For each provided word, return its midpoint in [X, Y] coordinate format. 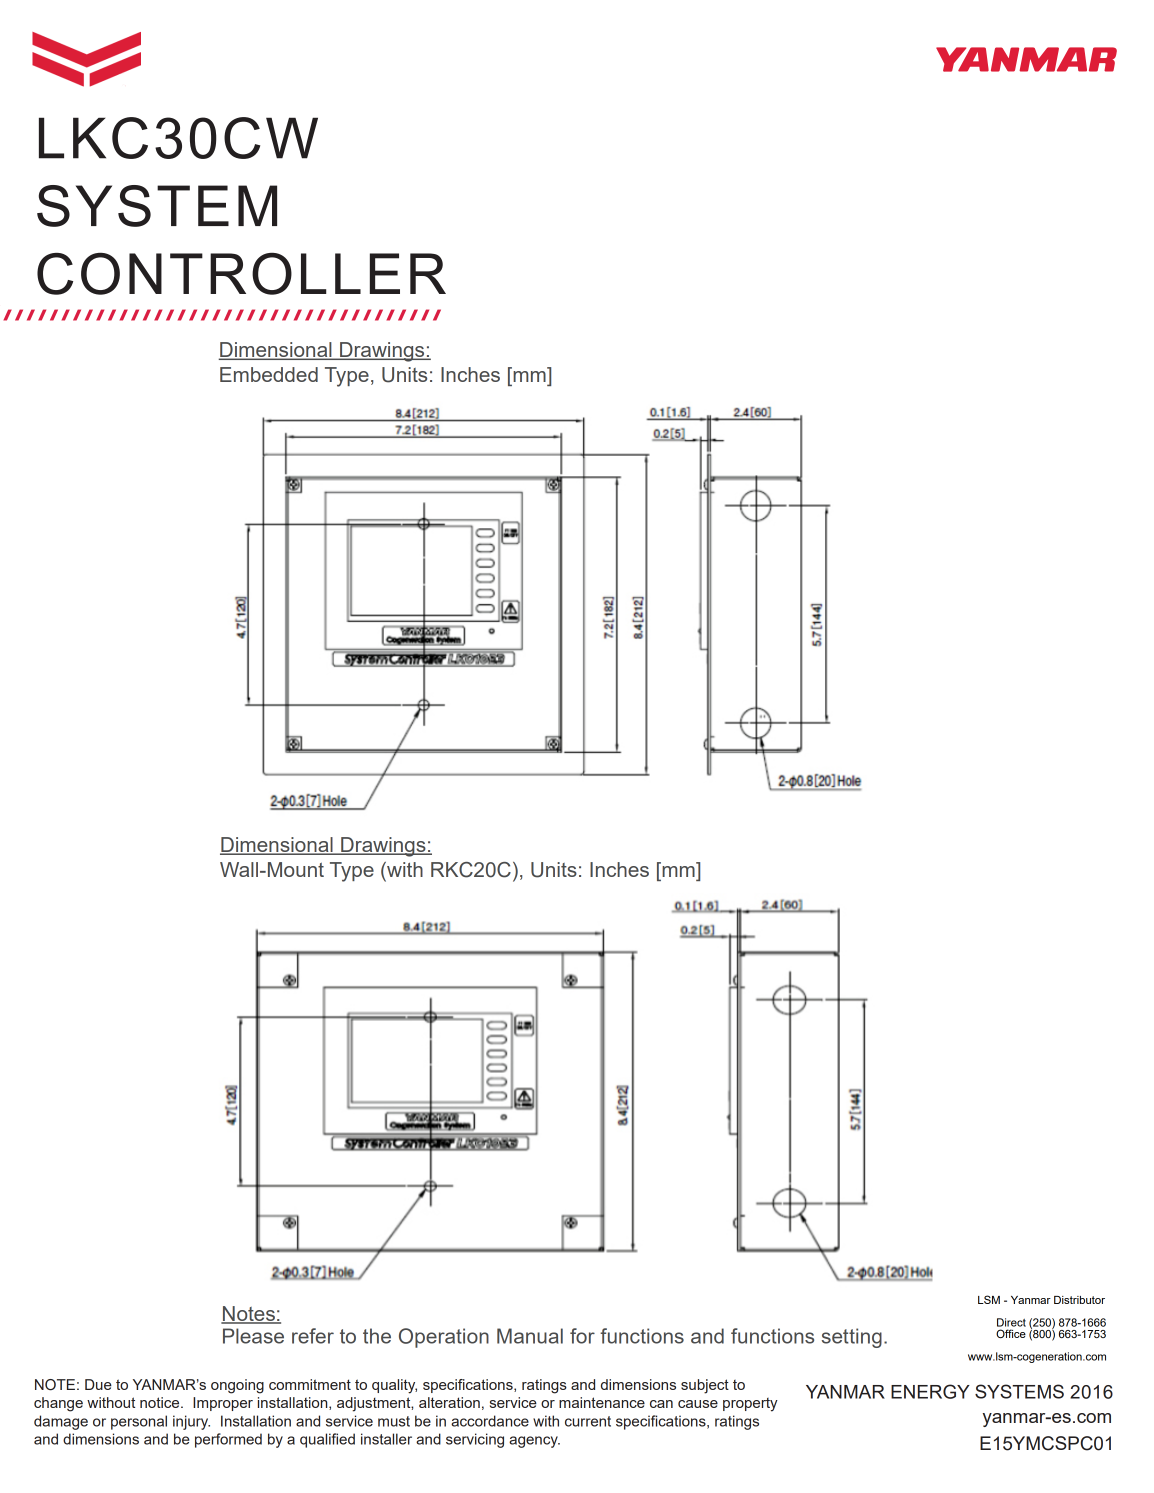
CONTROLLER [241, 273]
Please [253, 1336]
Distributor [1079, 1300]
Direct [1011, 1322]
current [588, 1421]
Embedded [269, 374]
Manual [530, 1336]
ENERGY [930, 1391]
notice [161, 1402]
